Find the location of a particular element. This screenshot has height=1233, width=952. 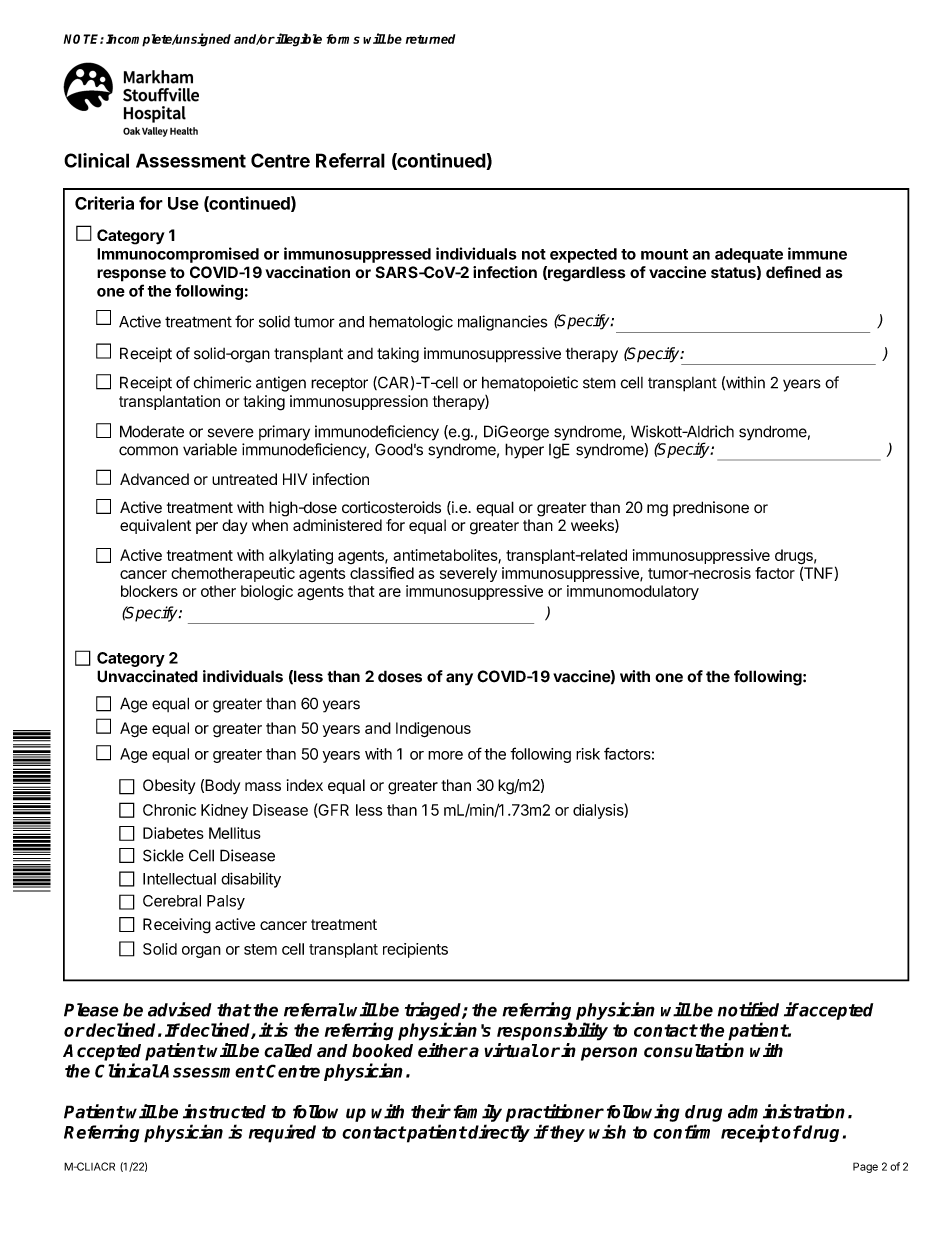

returned is located at coordinates (430, 39).
